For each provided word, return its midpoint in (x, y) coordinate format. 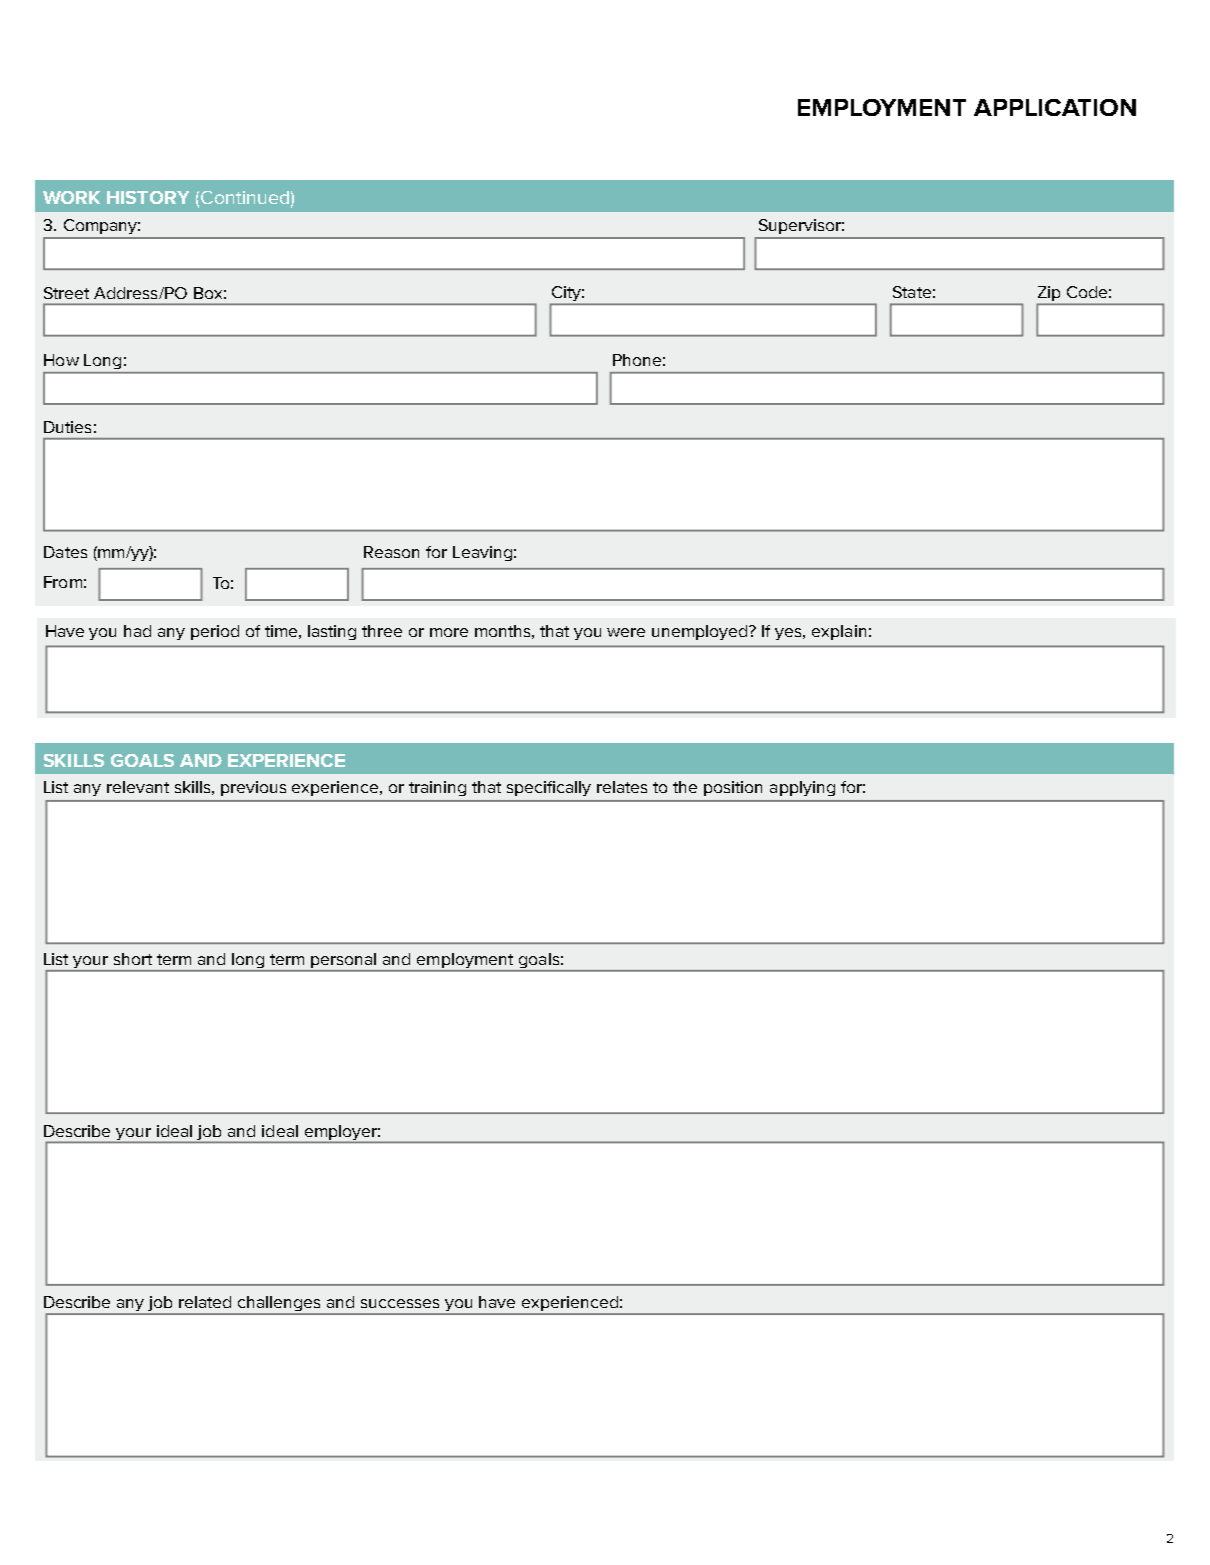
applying (802, 788)
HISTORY (148, 197)
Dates (65, 552)
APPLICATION (1055, 107)
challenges (280, 1305)
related (205, 1302)
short (133, 959)
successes (400, 1303)
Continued (245, 197)
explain (839, 632)
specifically (549, 788)
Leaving (482, 553)
